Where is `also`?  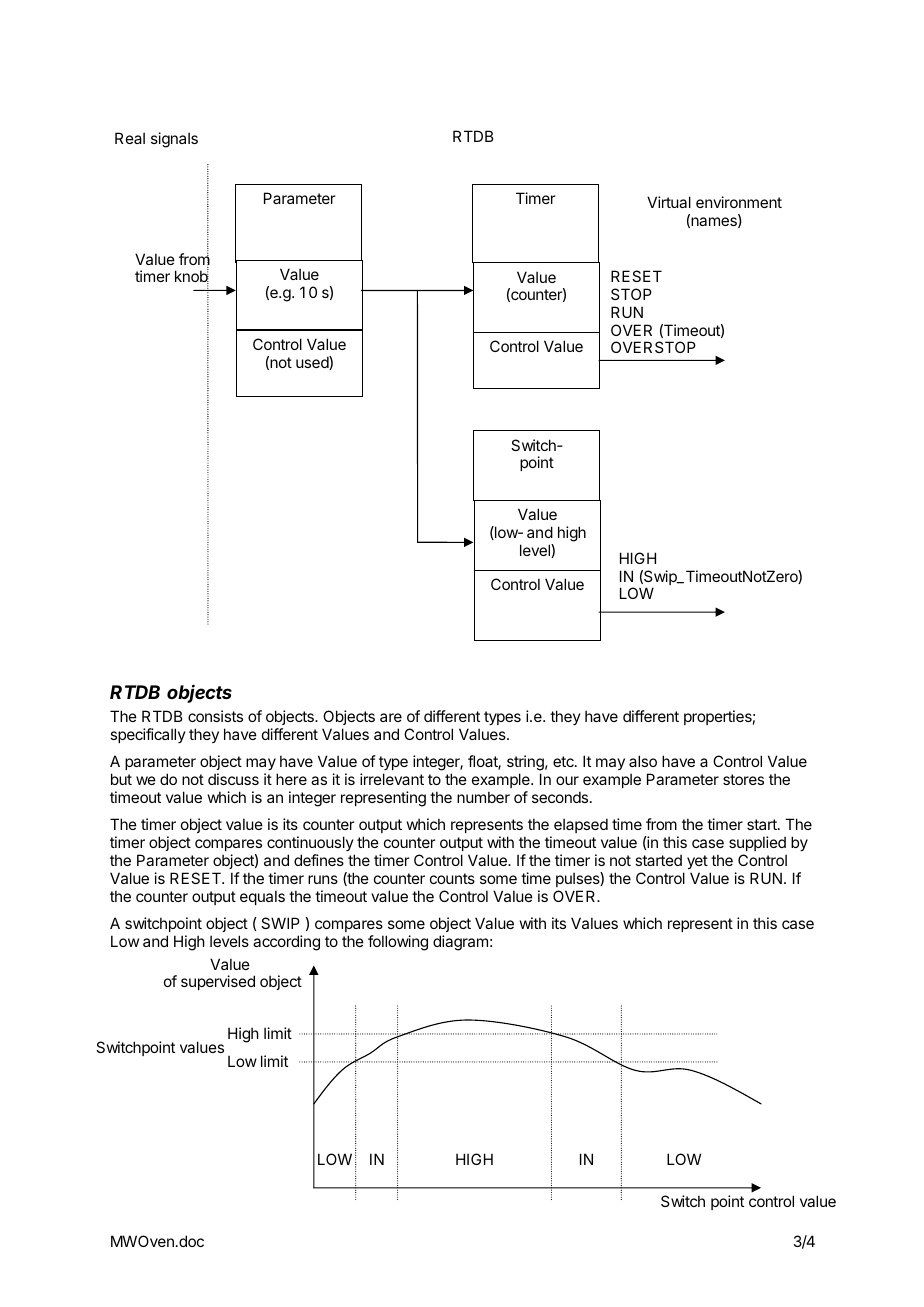
also is located at coordinates (643, 761).
